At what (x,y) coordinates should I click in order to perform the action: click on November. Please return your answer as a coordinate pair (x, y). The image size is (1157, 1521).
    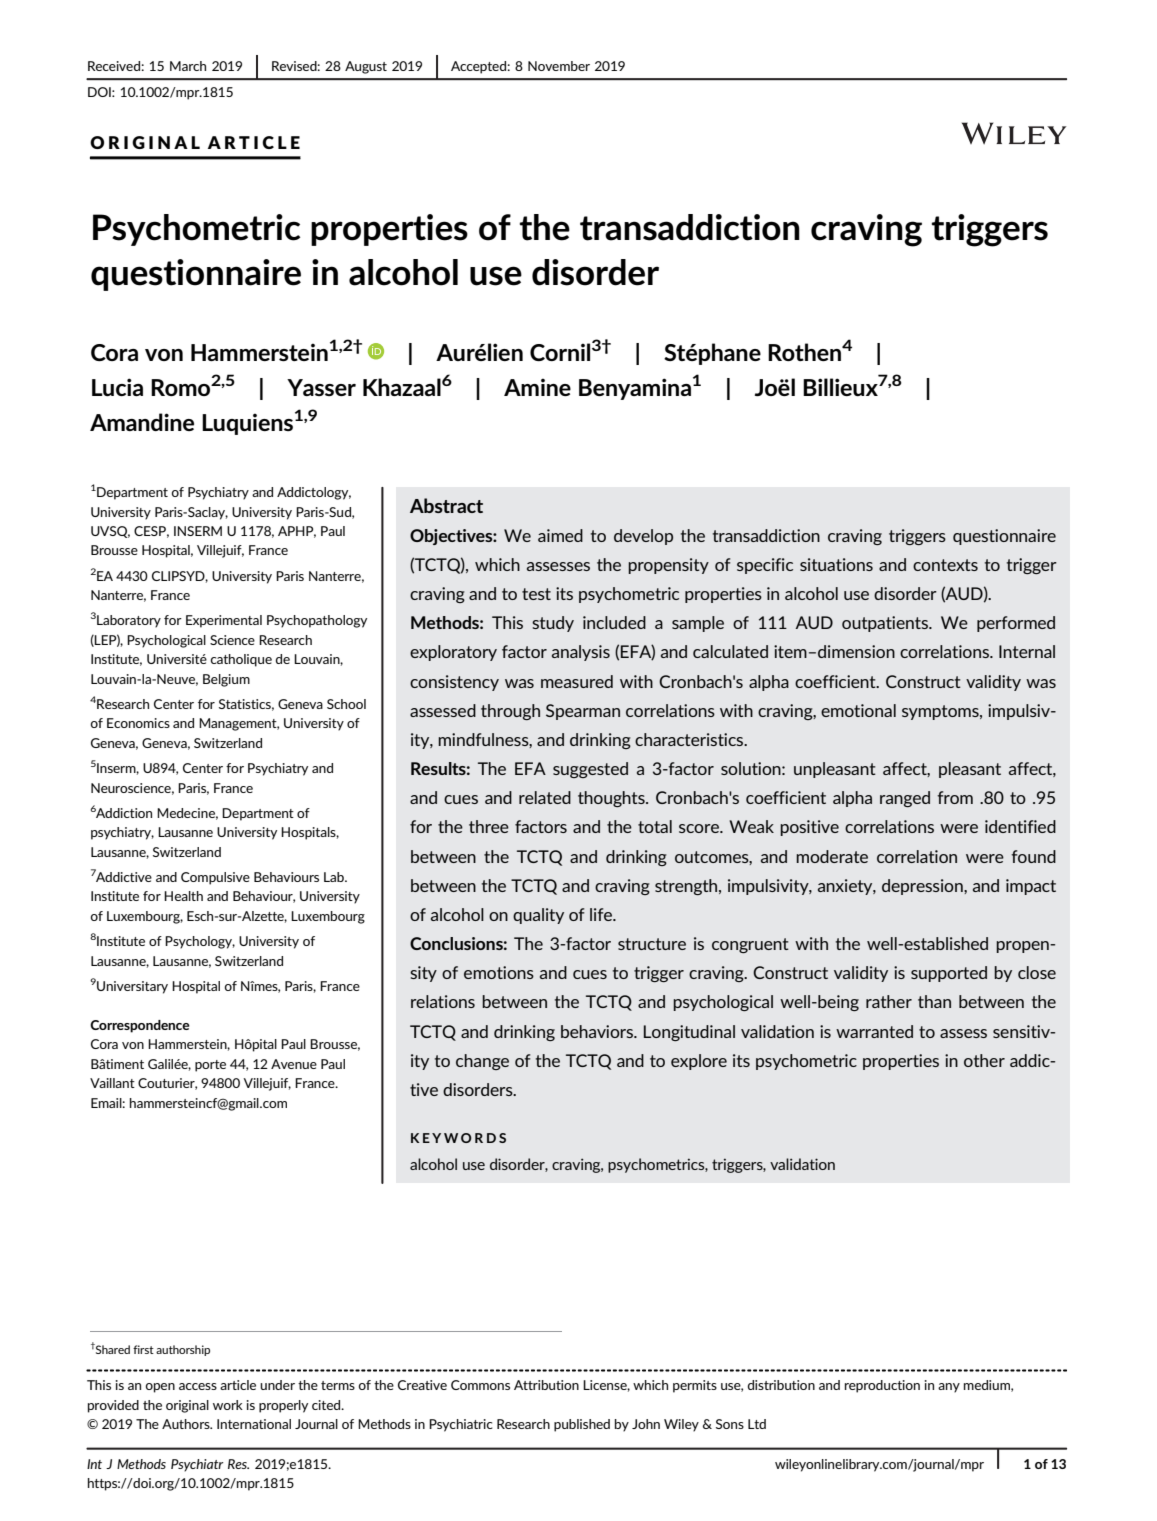
    Looking at the image, I should click on (559, 66).
